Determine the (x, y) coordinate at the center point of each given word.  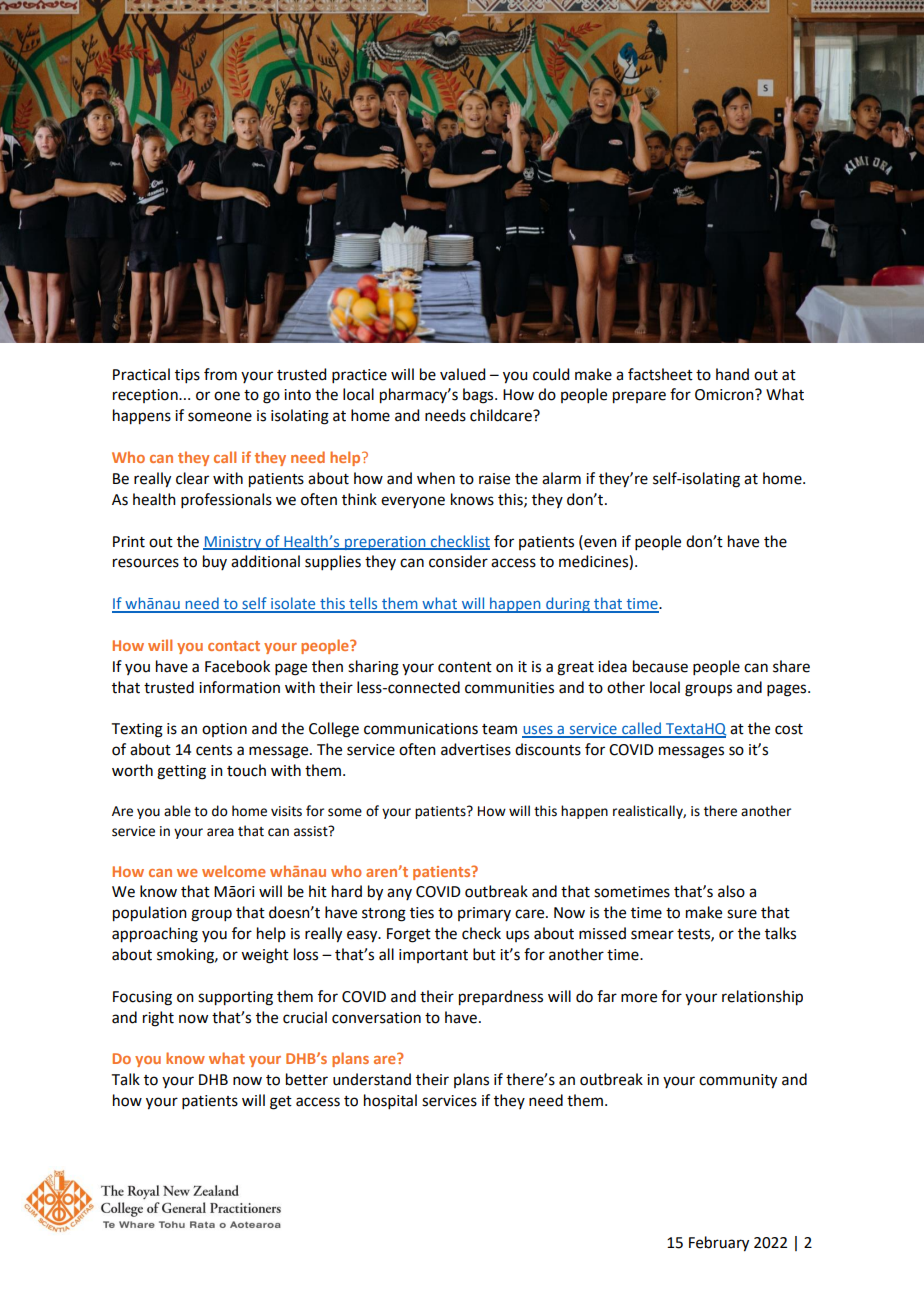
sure (742, 914)
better (307, 1079)
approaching (155, 935)
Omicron (725, 395)
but (484, 954)
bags (479, 396)
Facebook (237, 666)
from (220, 374)
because (660, 666)
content (465, 667)
